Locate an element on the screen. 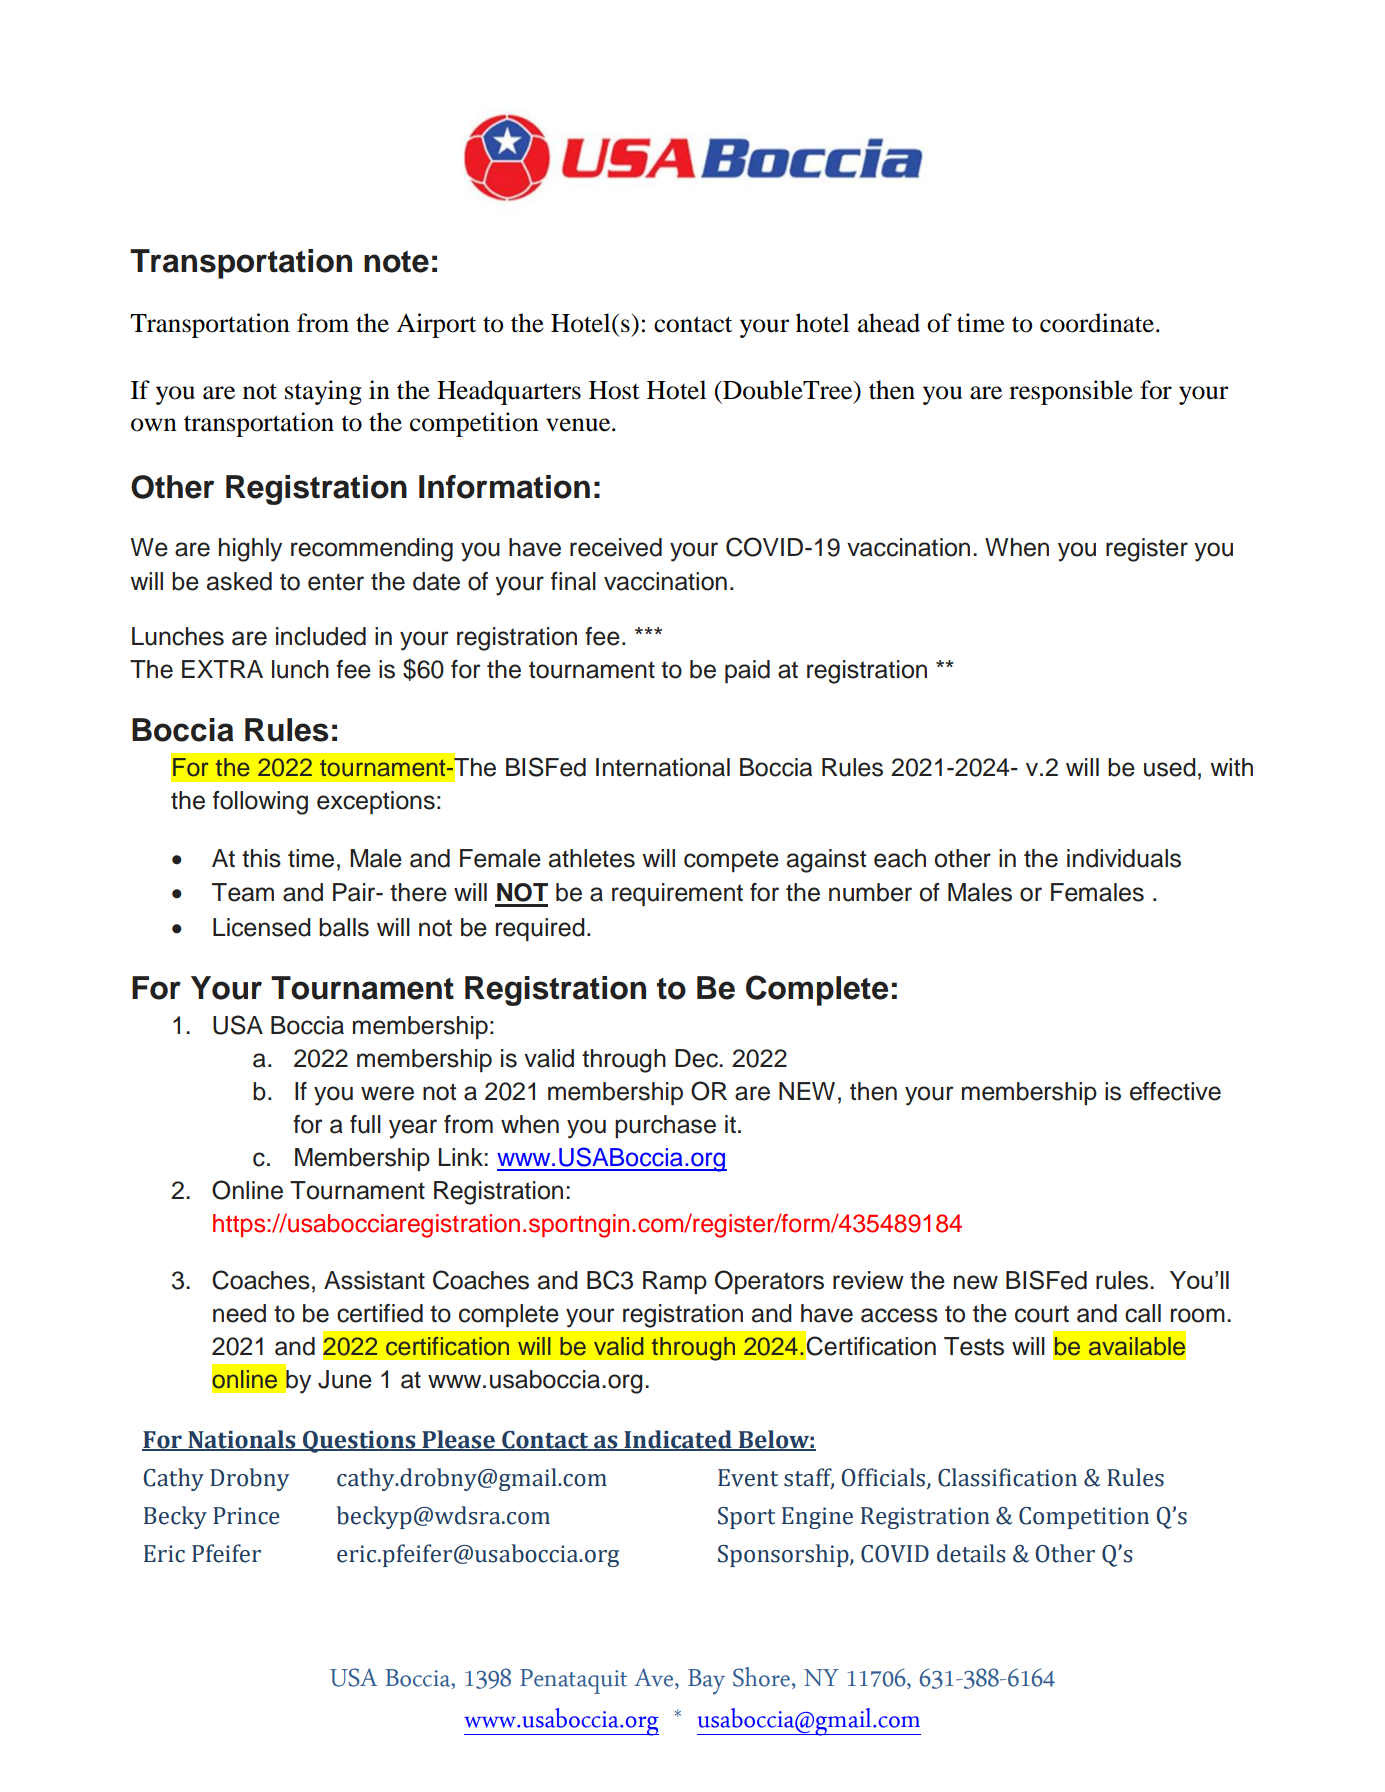 The height and width of the screenshot is (1792, 1385). effective is located at coordinates (1175, 1091).
